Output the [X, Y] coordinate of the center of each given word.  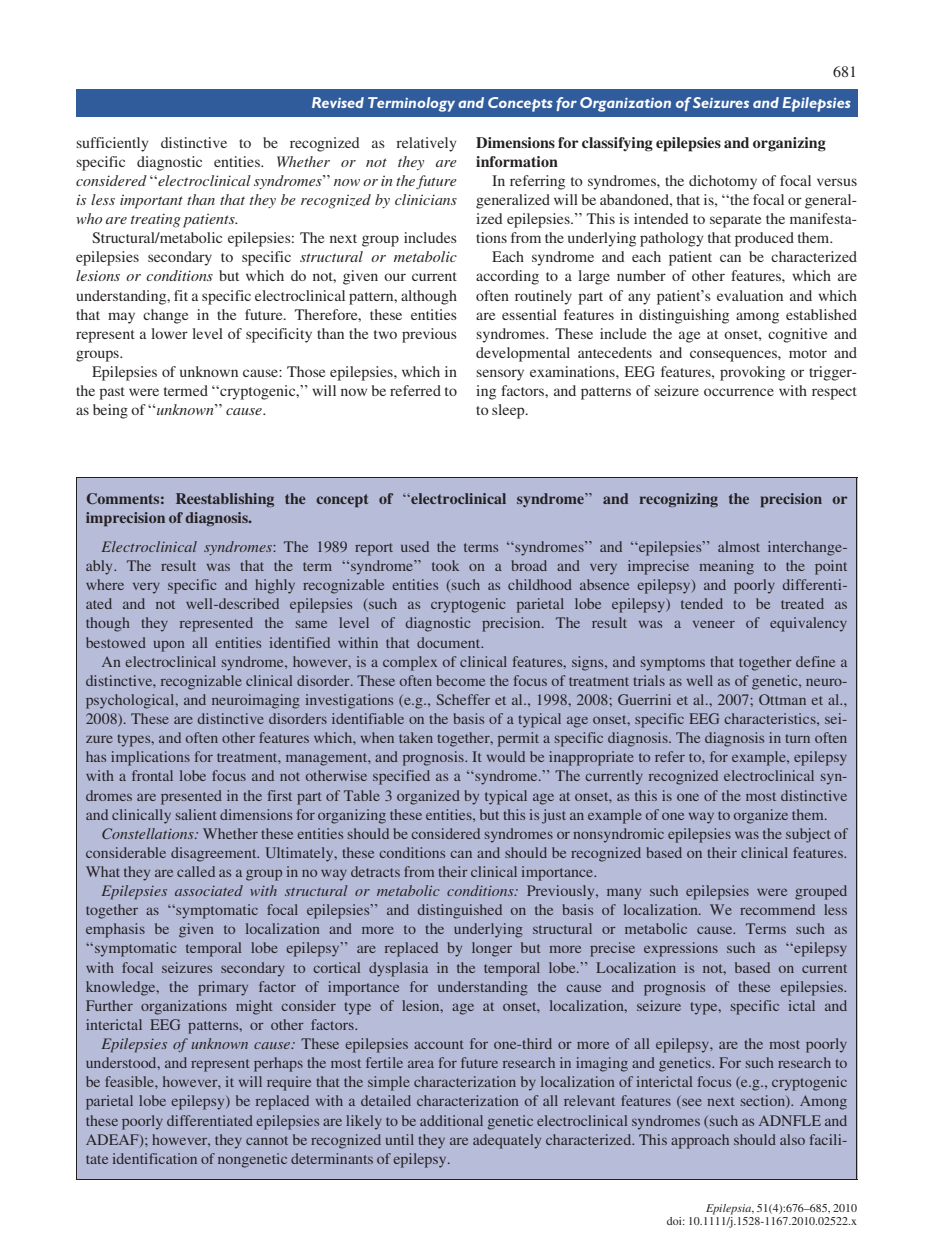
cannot [267, 1140]
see [692, 1102]
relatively [426, 144]
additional [451, 1120]
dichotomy [723, 182]
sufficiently [112, 144]
